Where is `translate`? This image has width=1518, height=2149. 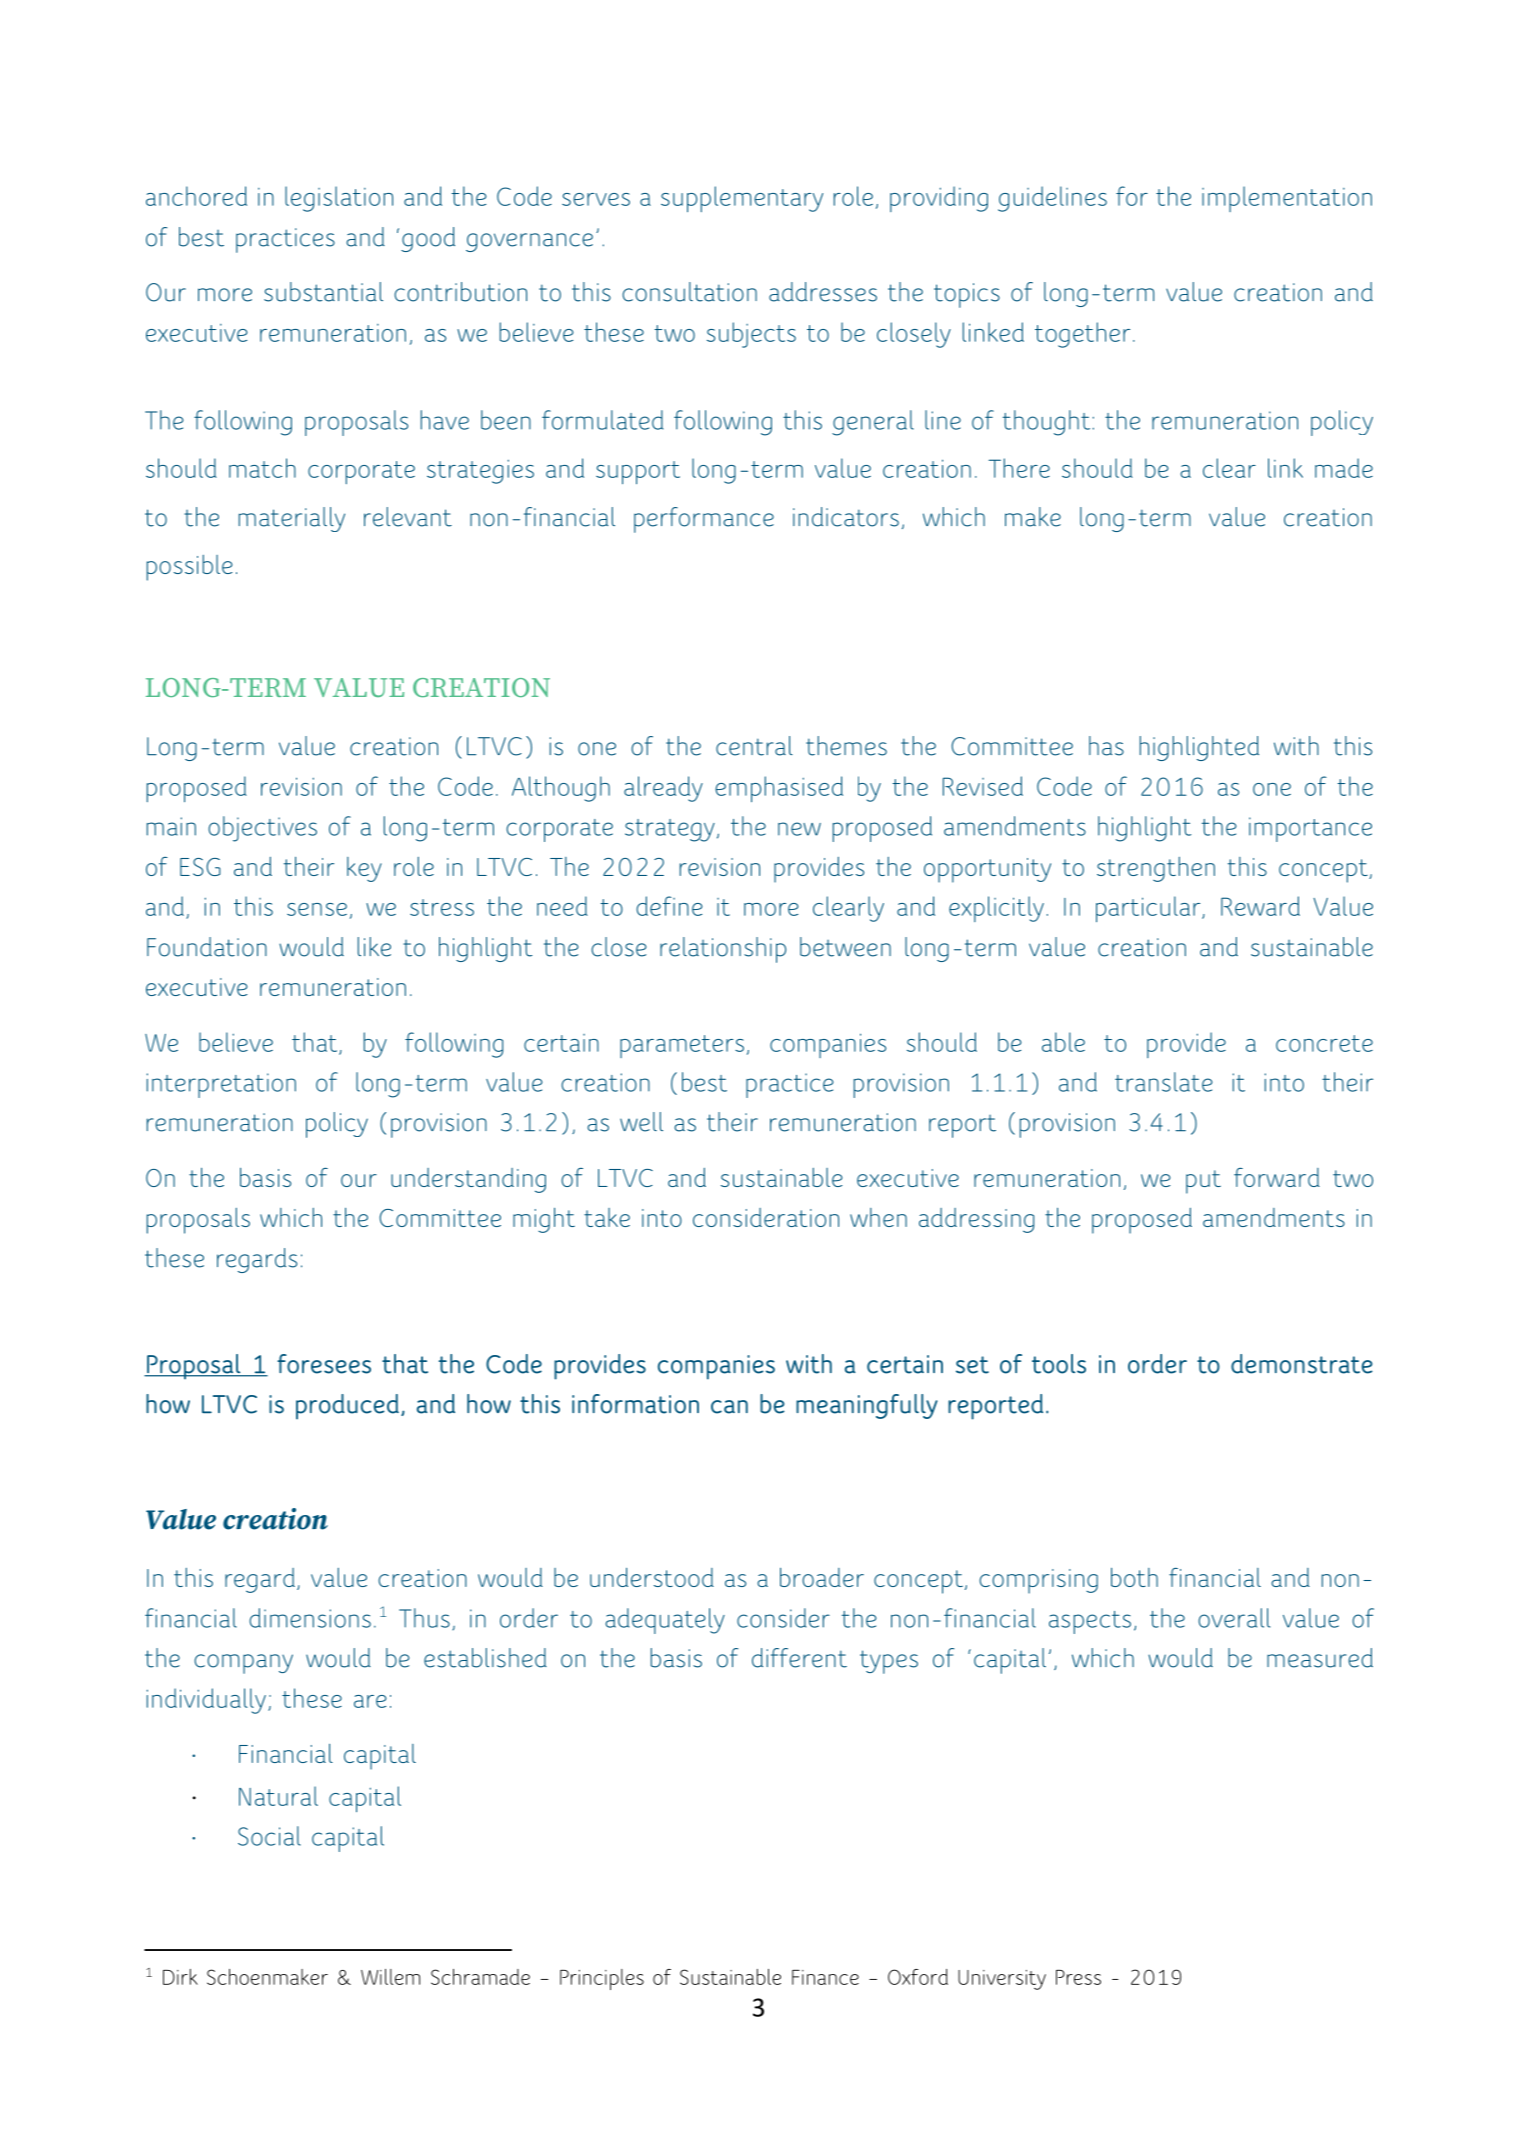
translate is located at coordinates (1164, 1082).
